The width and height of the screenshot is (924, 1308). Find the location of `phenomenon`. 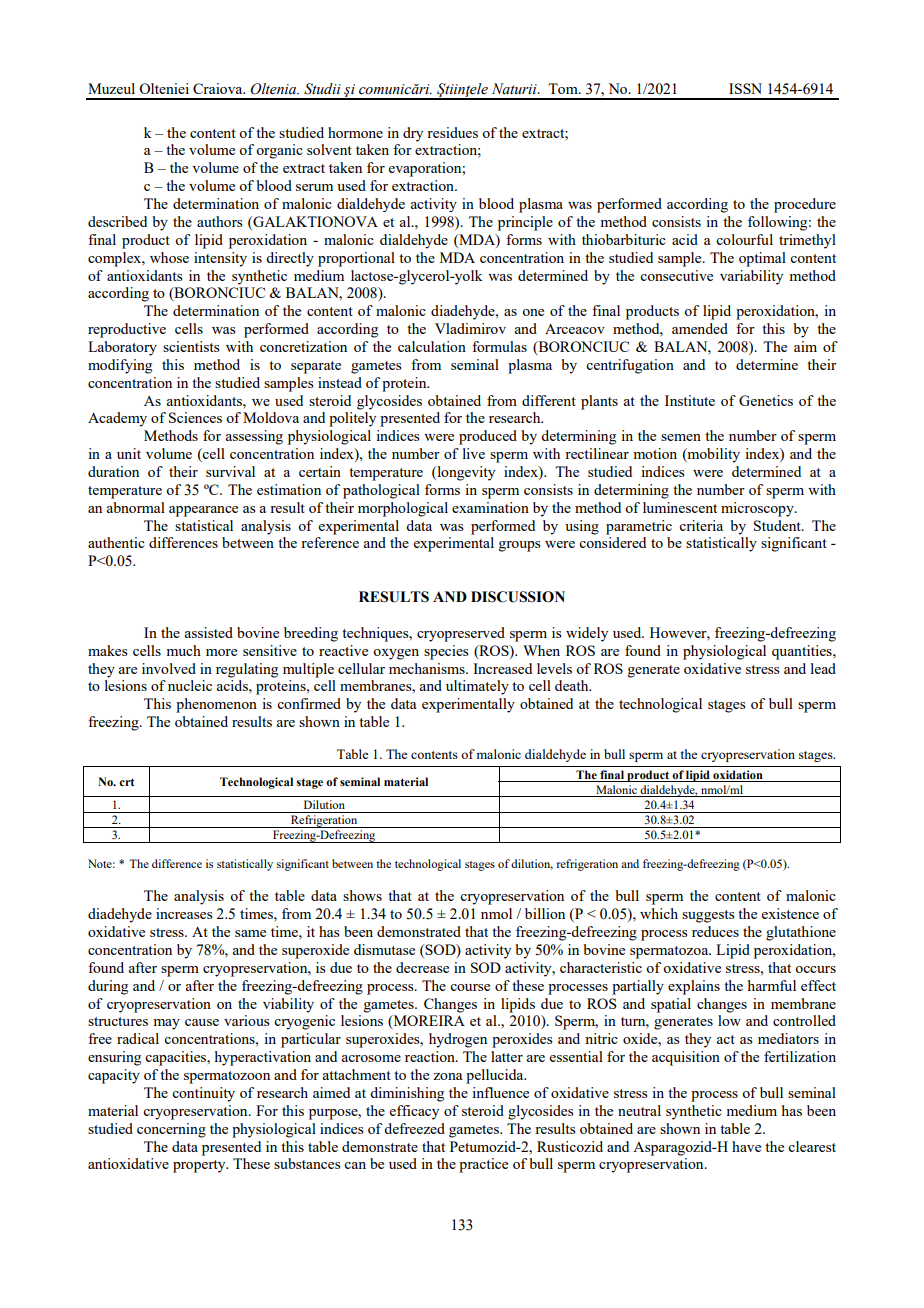

phenomenon is located at coordinates (216, 705).
